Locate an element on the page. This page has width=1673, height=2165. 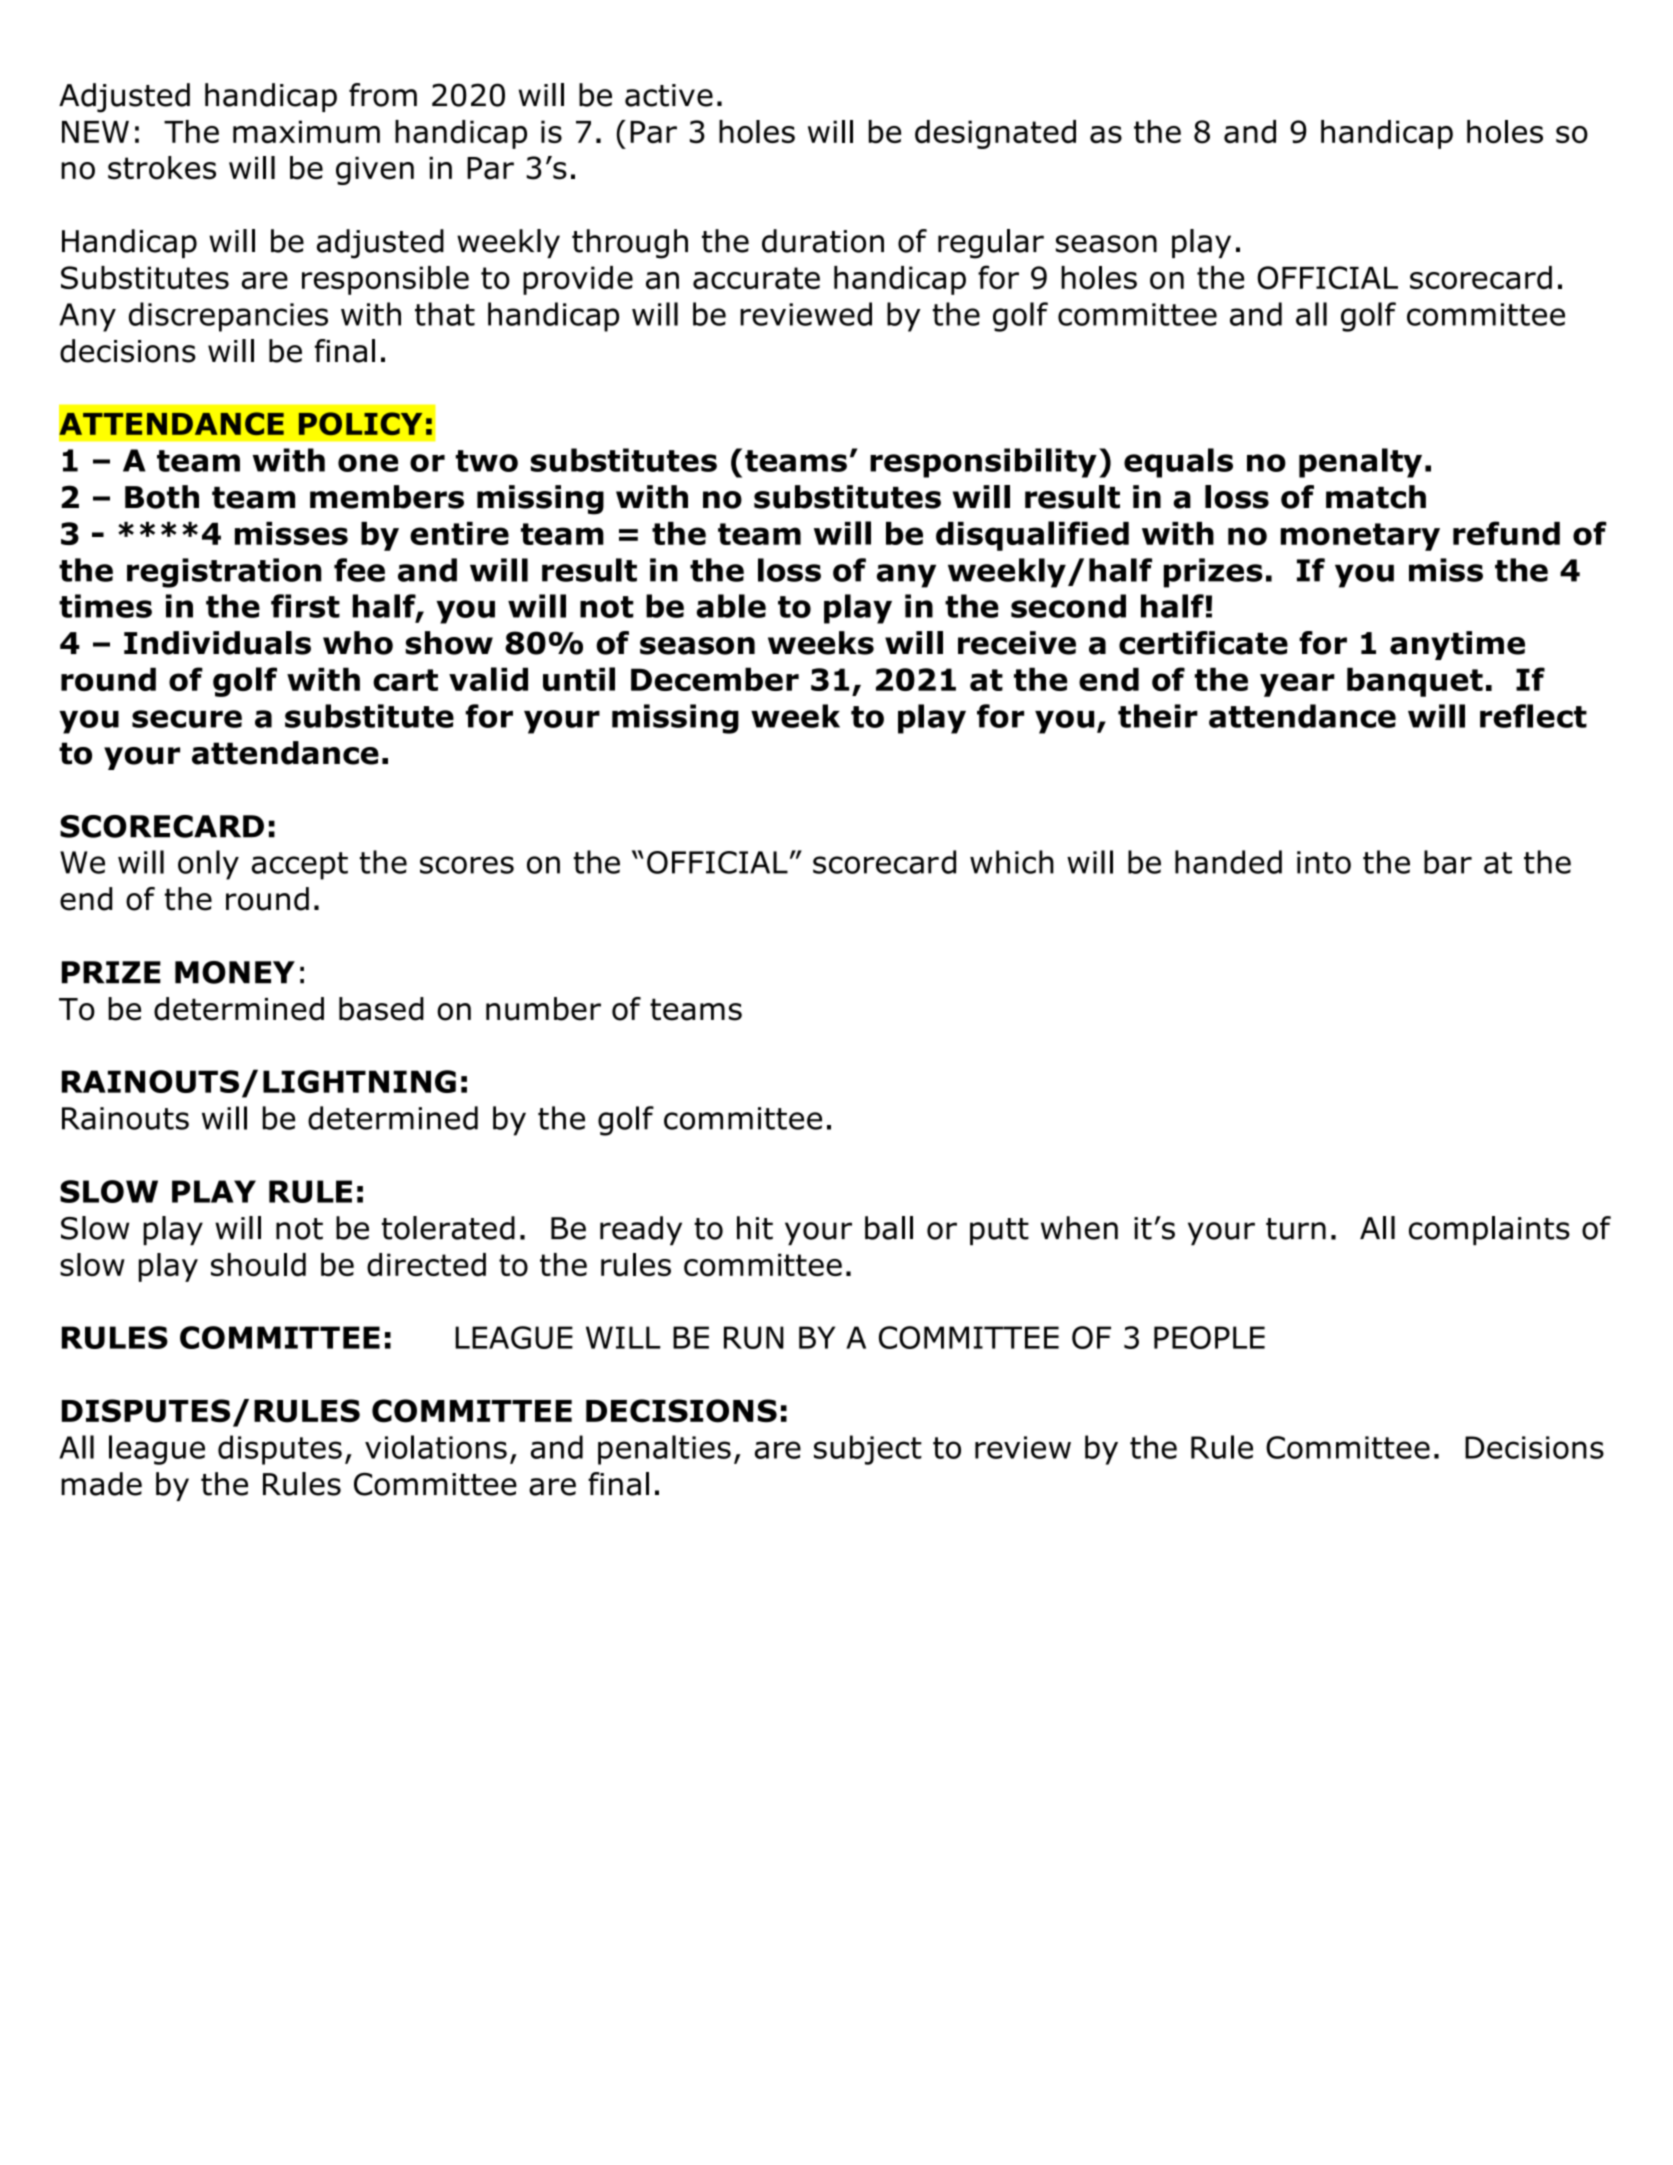
violations is located at coordinates (436, 1447).
